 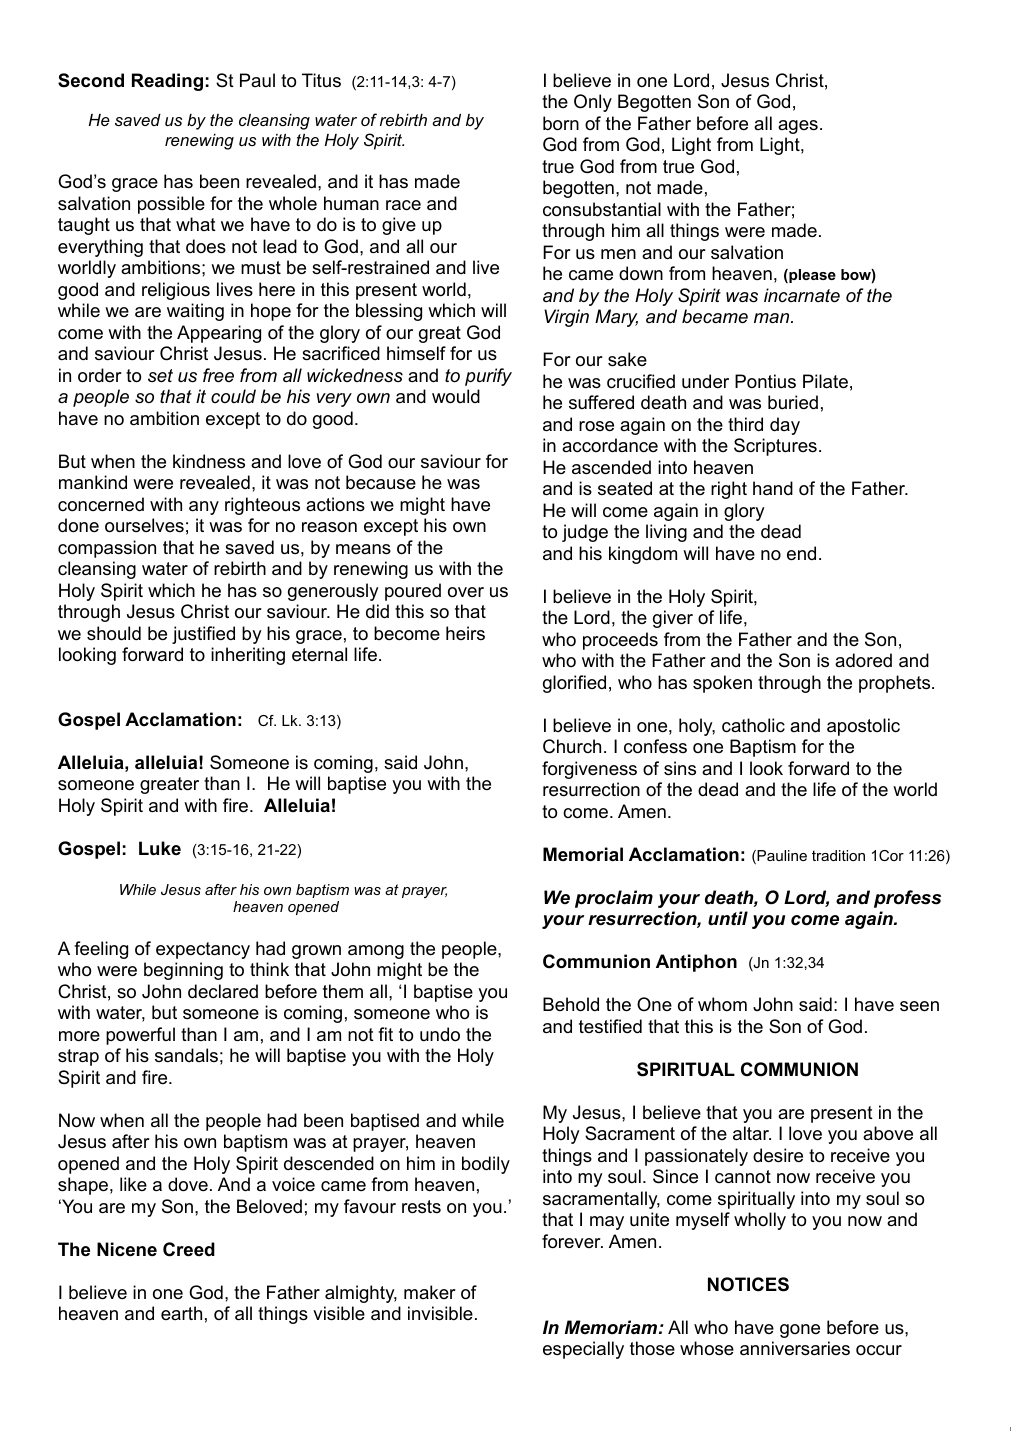 What do you see at coordinates (248, 656) in the screenshot?
I see `inheriting` at bounding box center [248, 656].
